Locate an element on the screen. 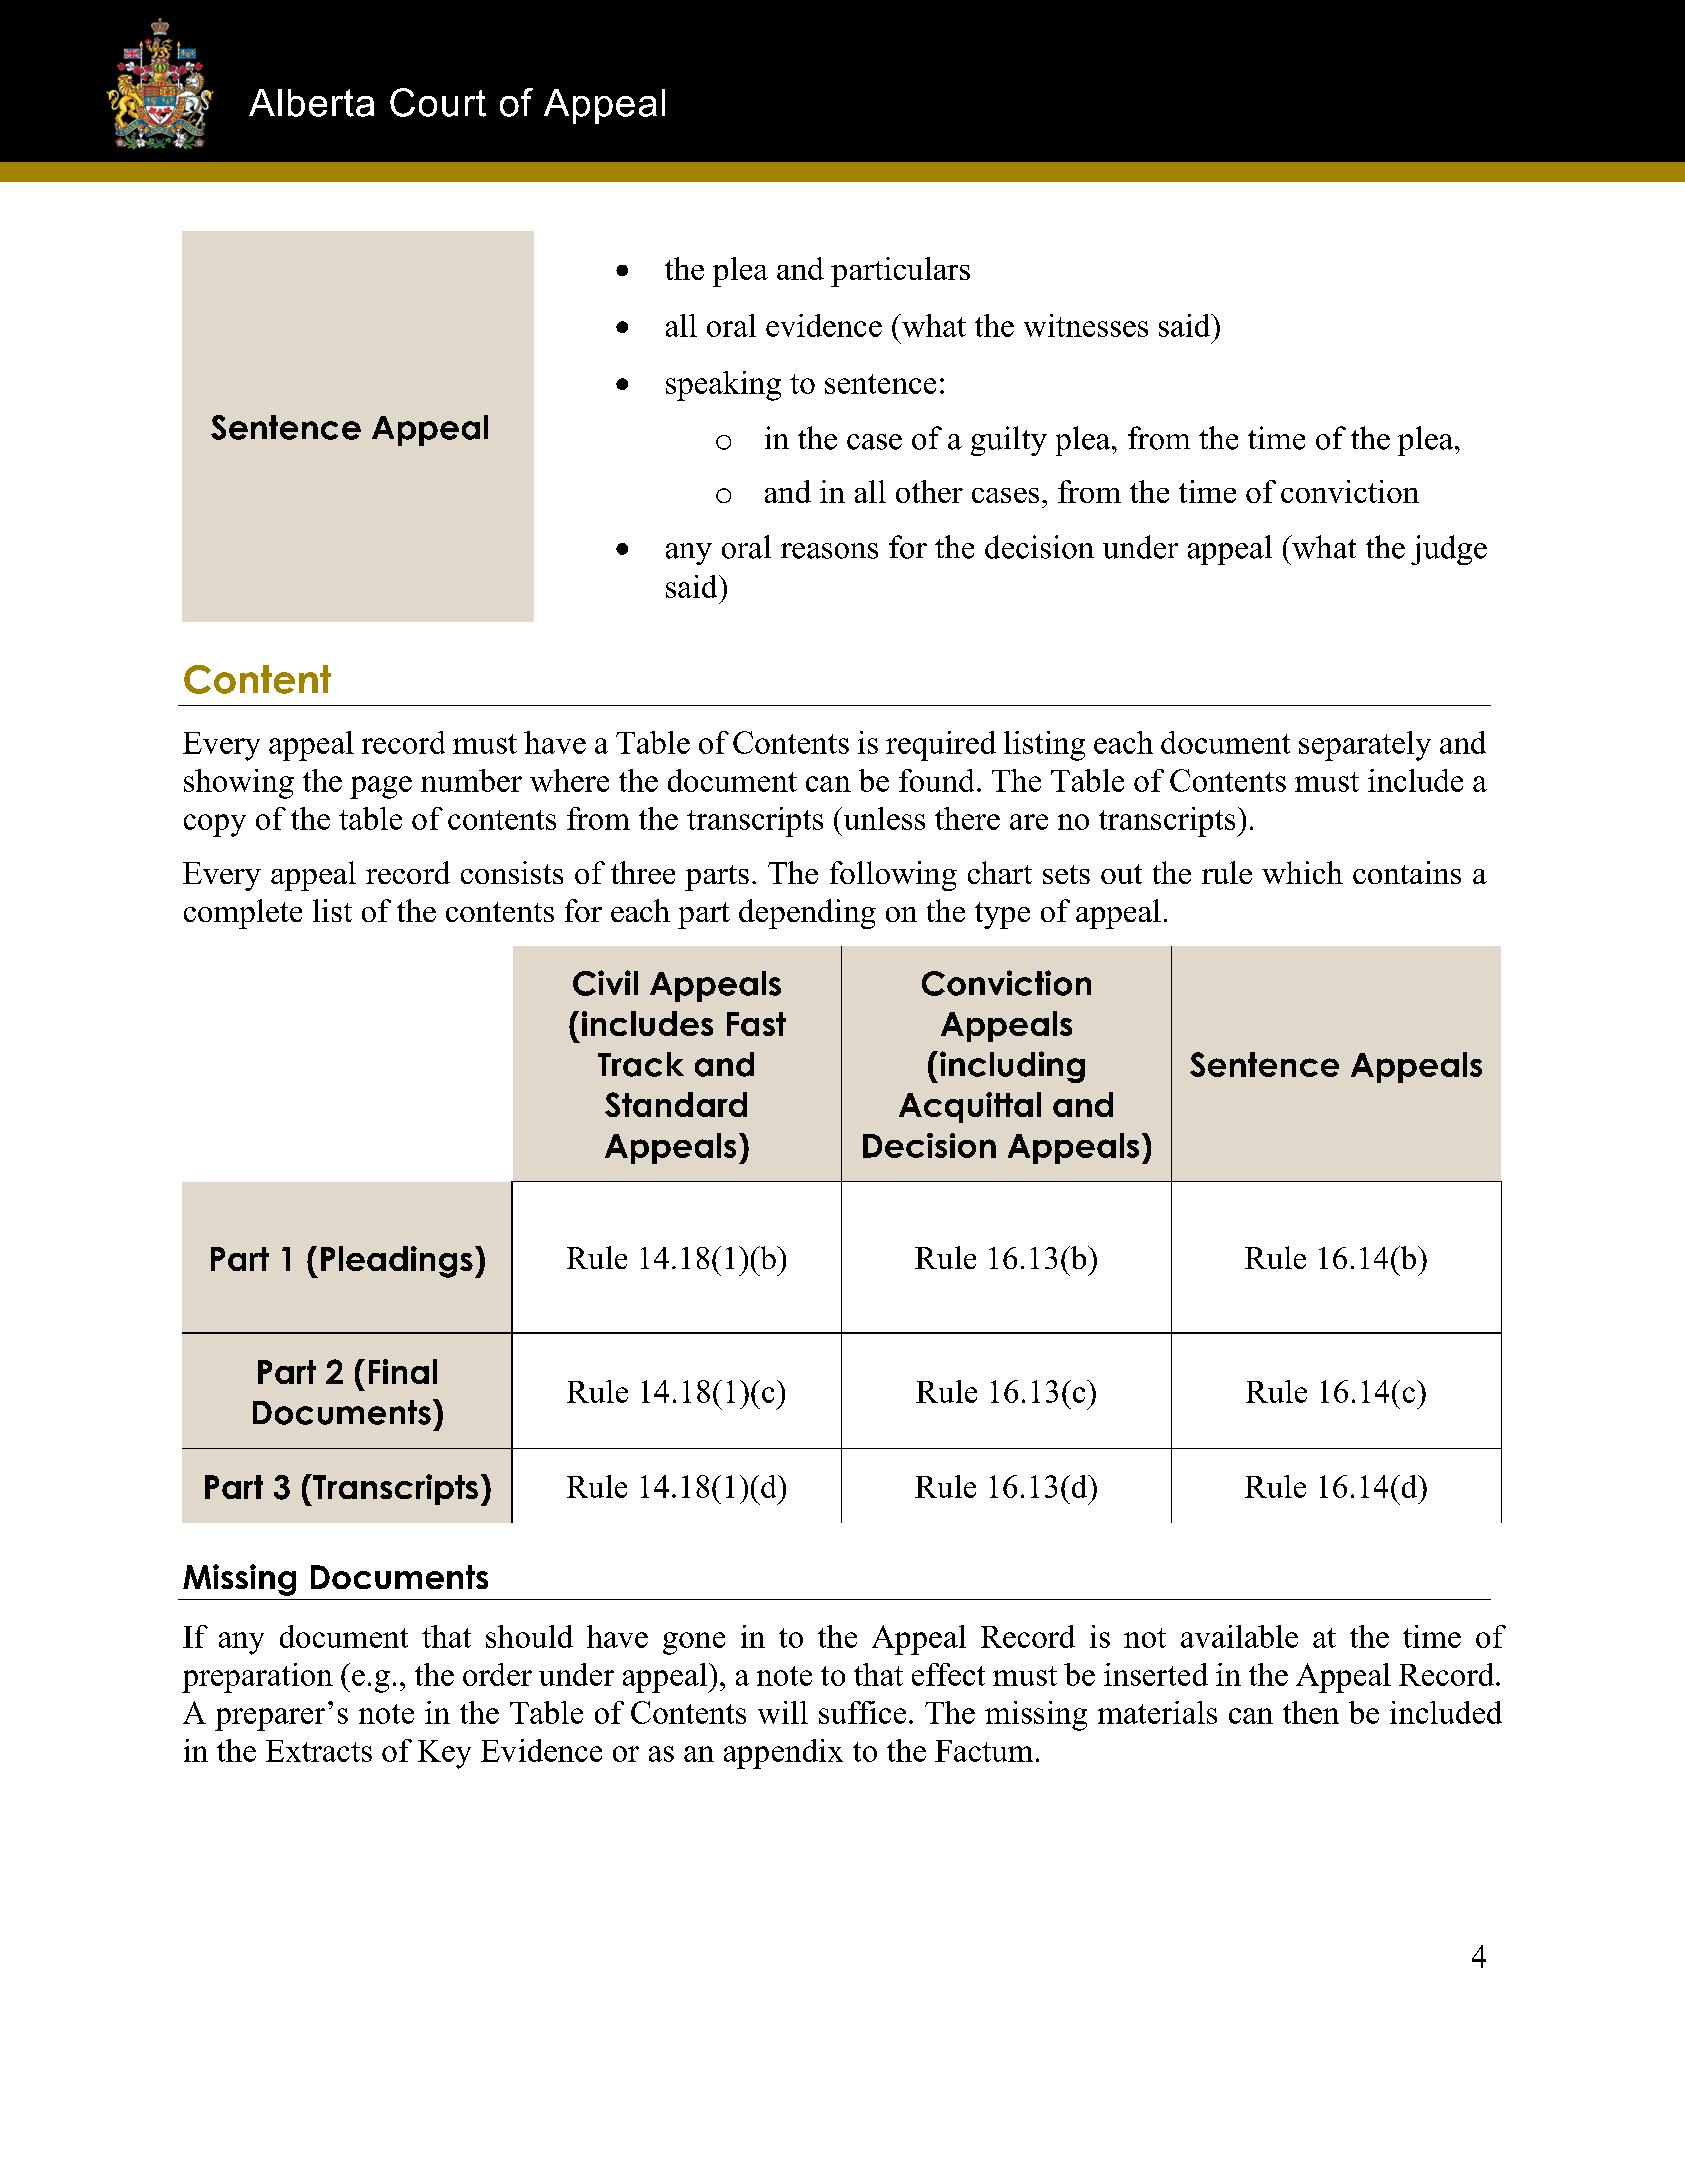  gone is located at coordinates (694, 1643).
